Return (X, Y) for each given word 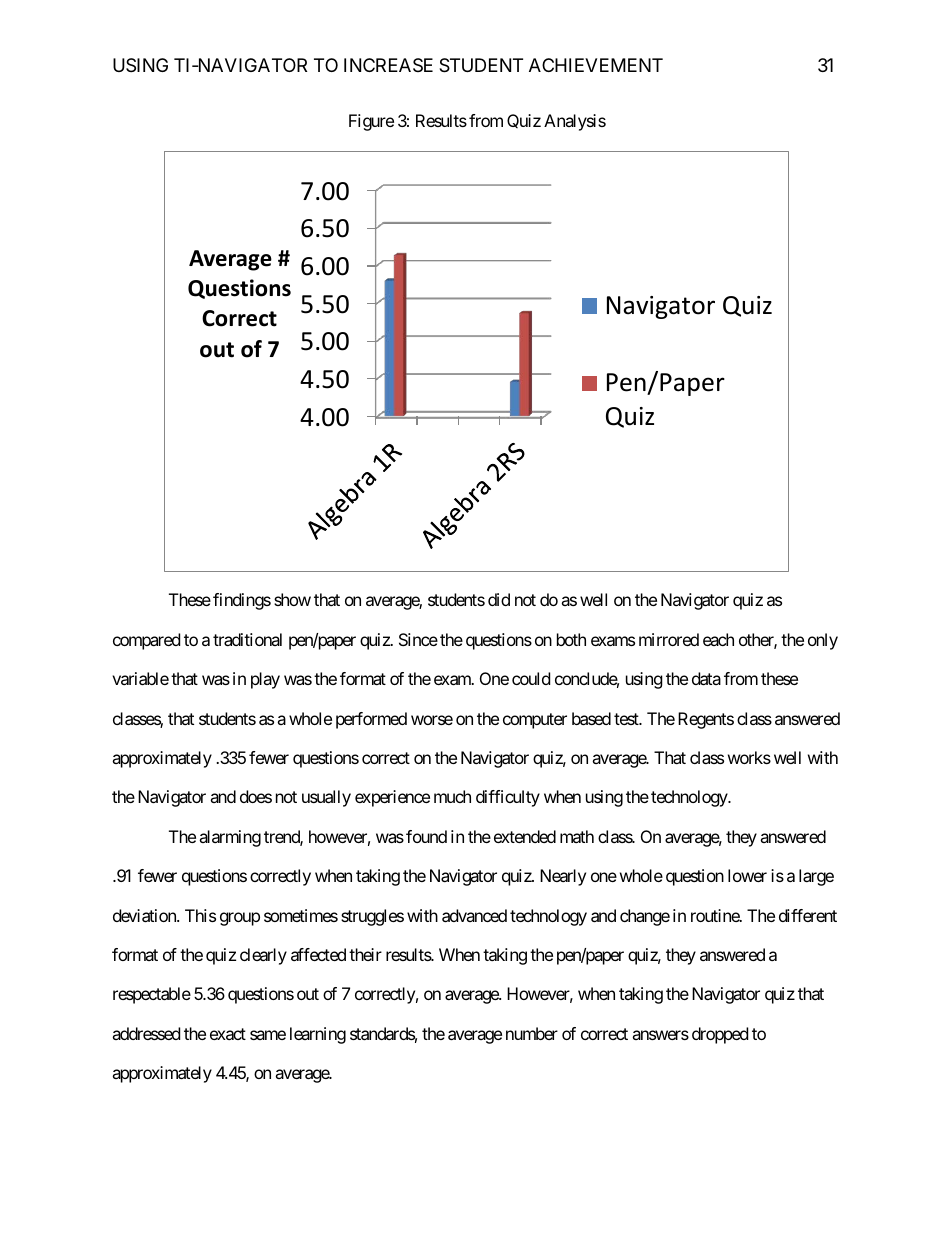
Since (418, 639)
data (706, 678)
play (265, 680)
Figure (371, 122)
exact (228, 1034)
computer (535, 721)
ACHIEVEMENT (596, 65)
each (718, 639)
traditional (247, 639)
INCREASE (388, 65)
